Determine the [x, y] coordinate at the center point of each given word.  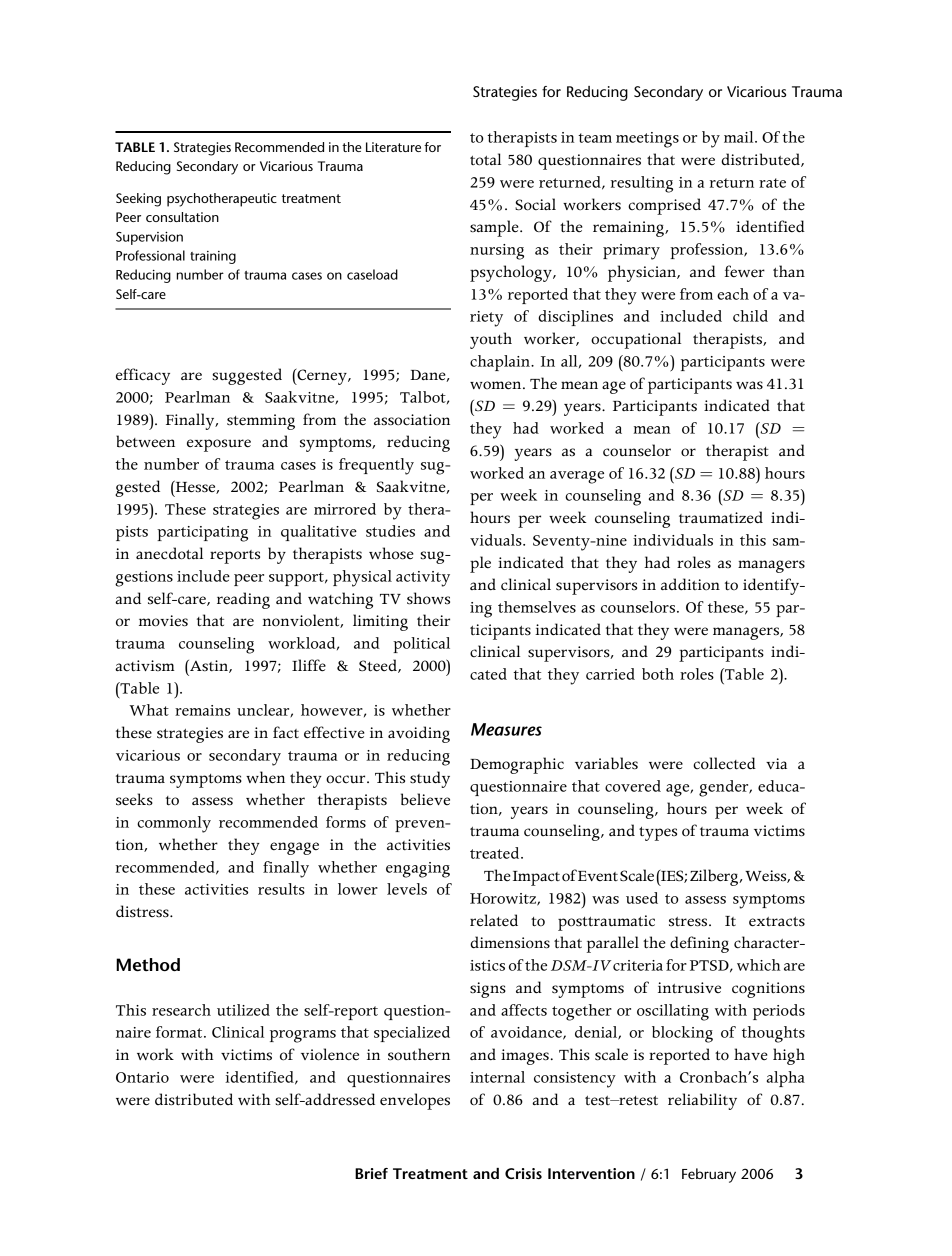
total [485, 159]
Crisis [523, 1173]
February [709, 1175]
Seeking [138, 200]
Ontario [142, 1077]
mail [740, 137]
